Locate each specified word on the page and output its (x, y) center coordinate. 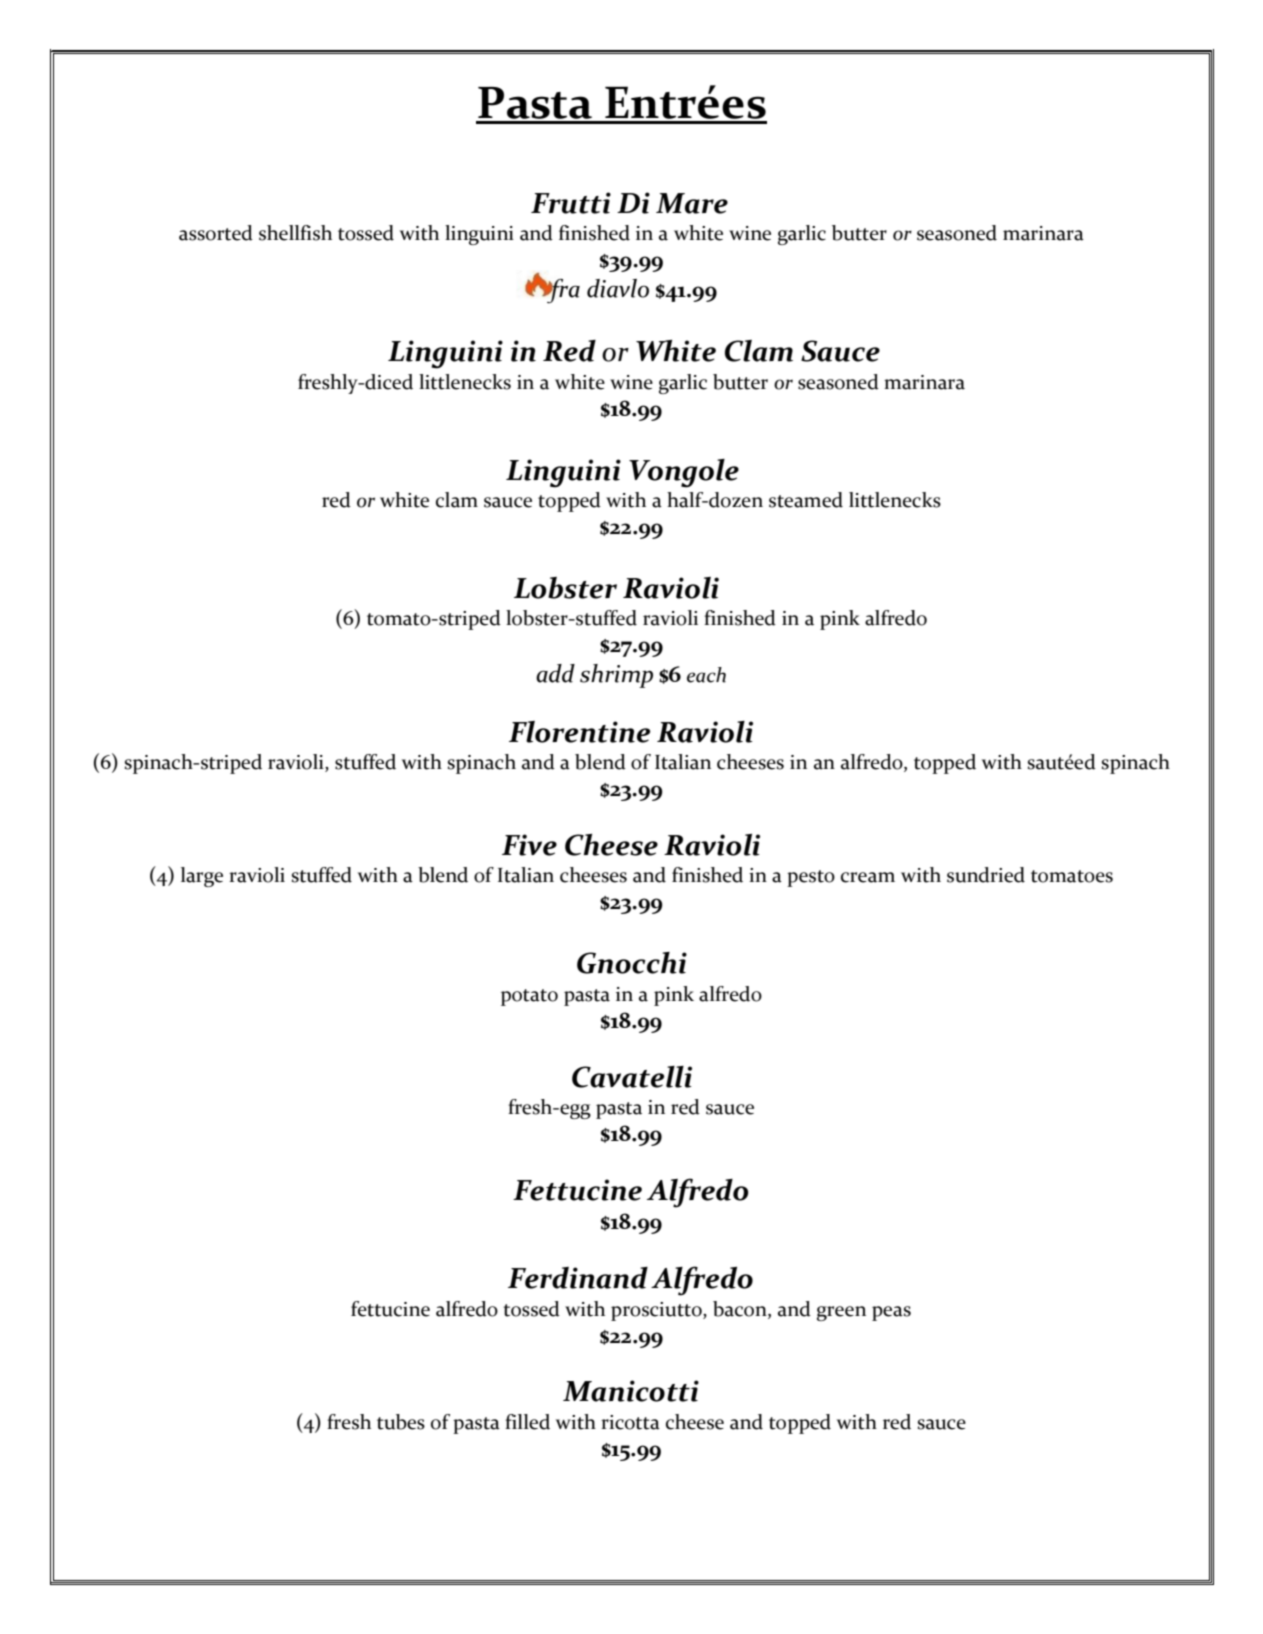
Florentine (579, 732)
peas (891, 1313)
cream (868, 877)
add (555, 673)
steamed (806, 500)
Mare (692, 203)
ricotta (630, 1422)
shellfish (295, 233)
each (706, 675)
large (202, 877)
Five (529, 845)
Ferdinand (578, 1278)
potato (529, 997)
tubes (401, 1422)
